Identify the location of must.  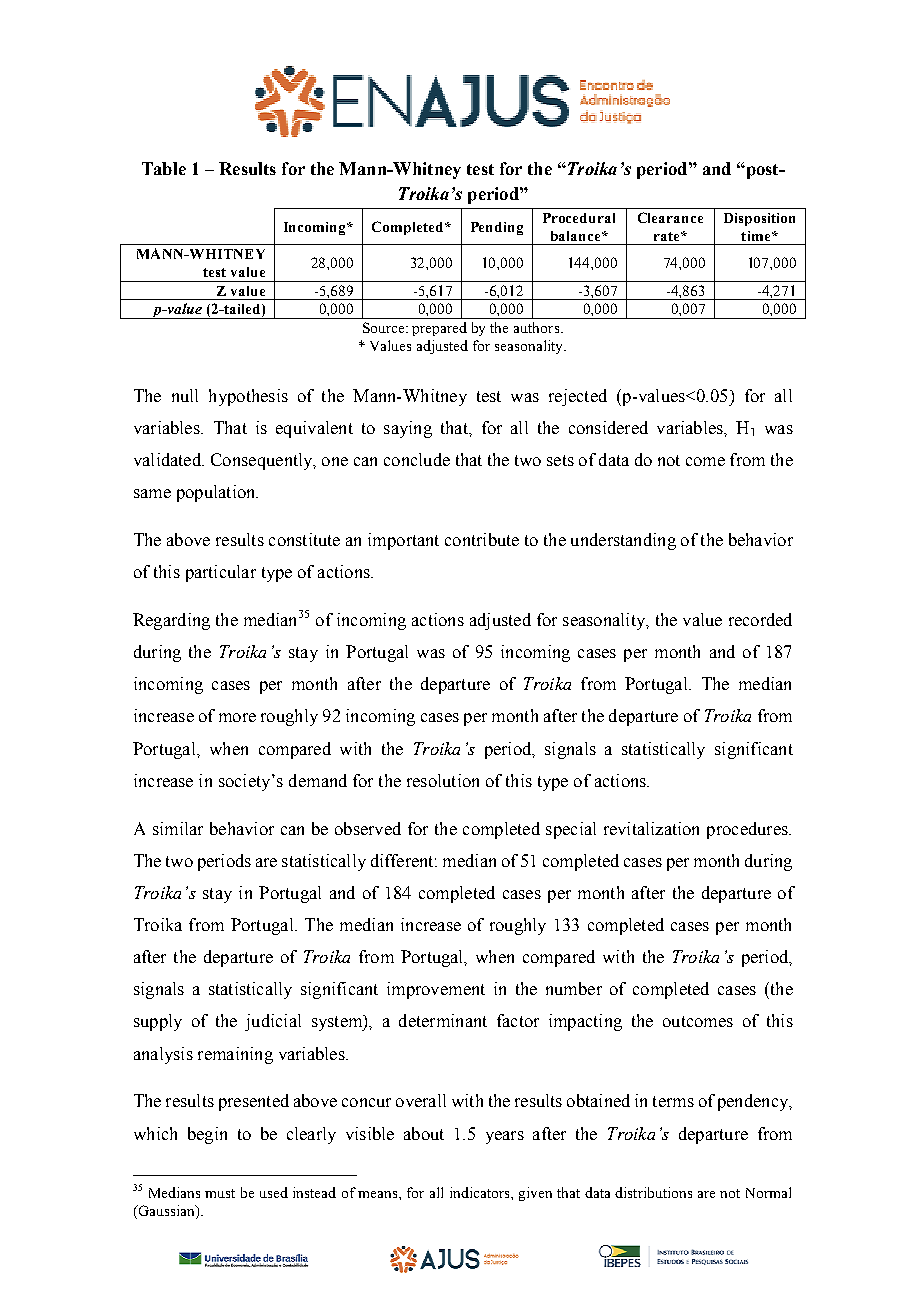
(220, 1193).
